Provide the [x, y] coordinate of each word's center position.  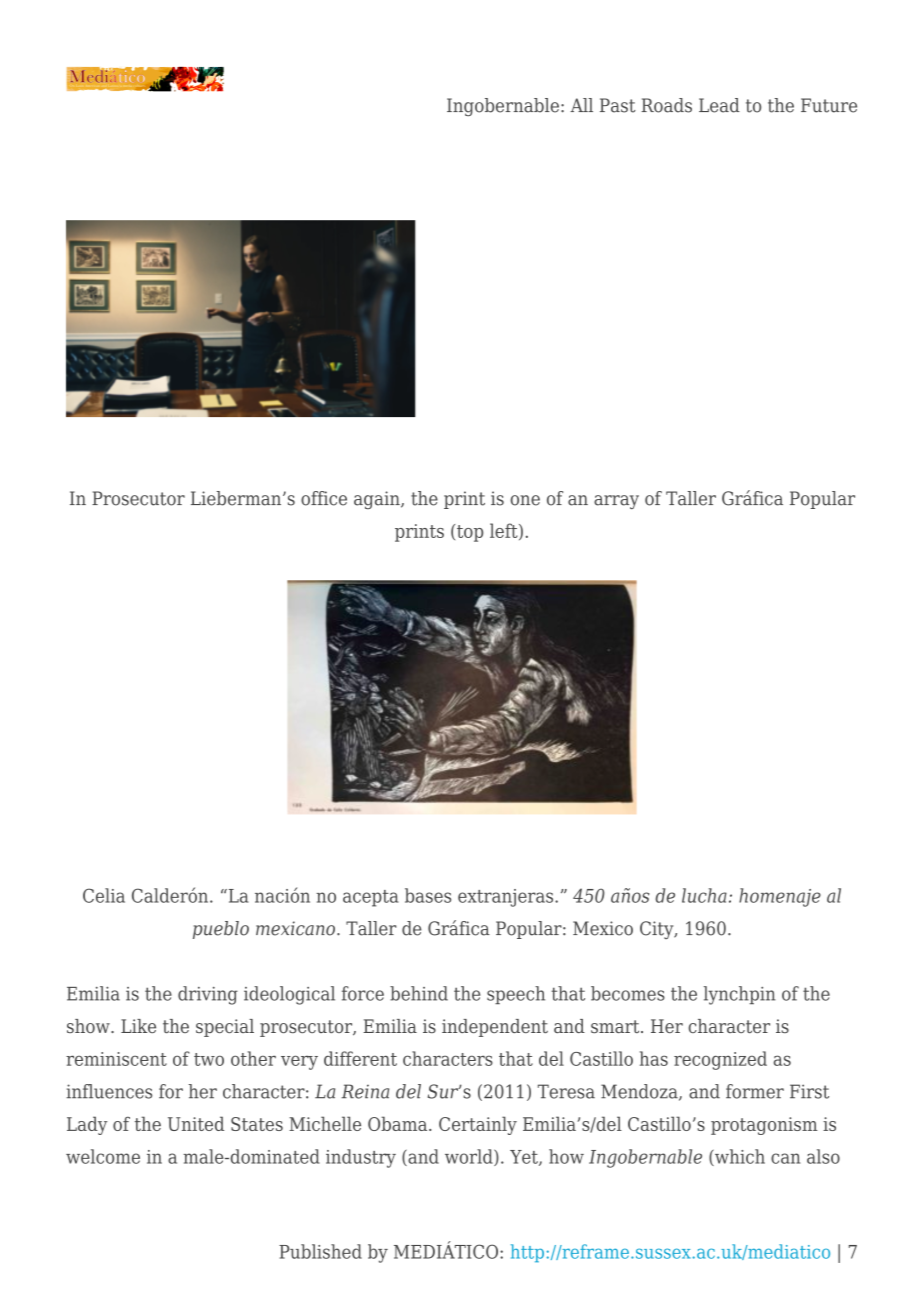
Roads [666, 105]
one [525, 500]
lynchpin [740, 995]
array [616, 502]
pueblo [221, 930]
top [470, 533]
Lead [719, 105]
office [324, 498]
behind [419, 993]
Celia [104, 895]
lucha [704, 895]
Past [618, 105]
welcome [103, 1156]
